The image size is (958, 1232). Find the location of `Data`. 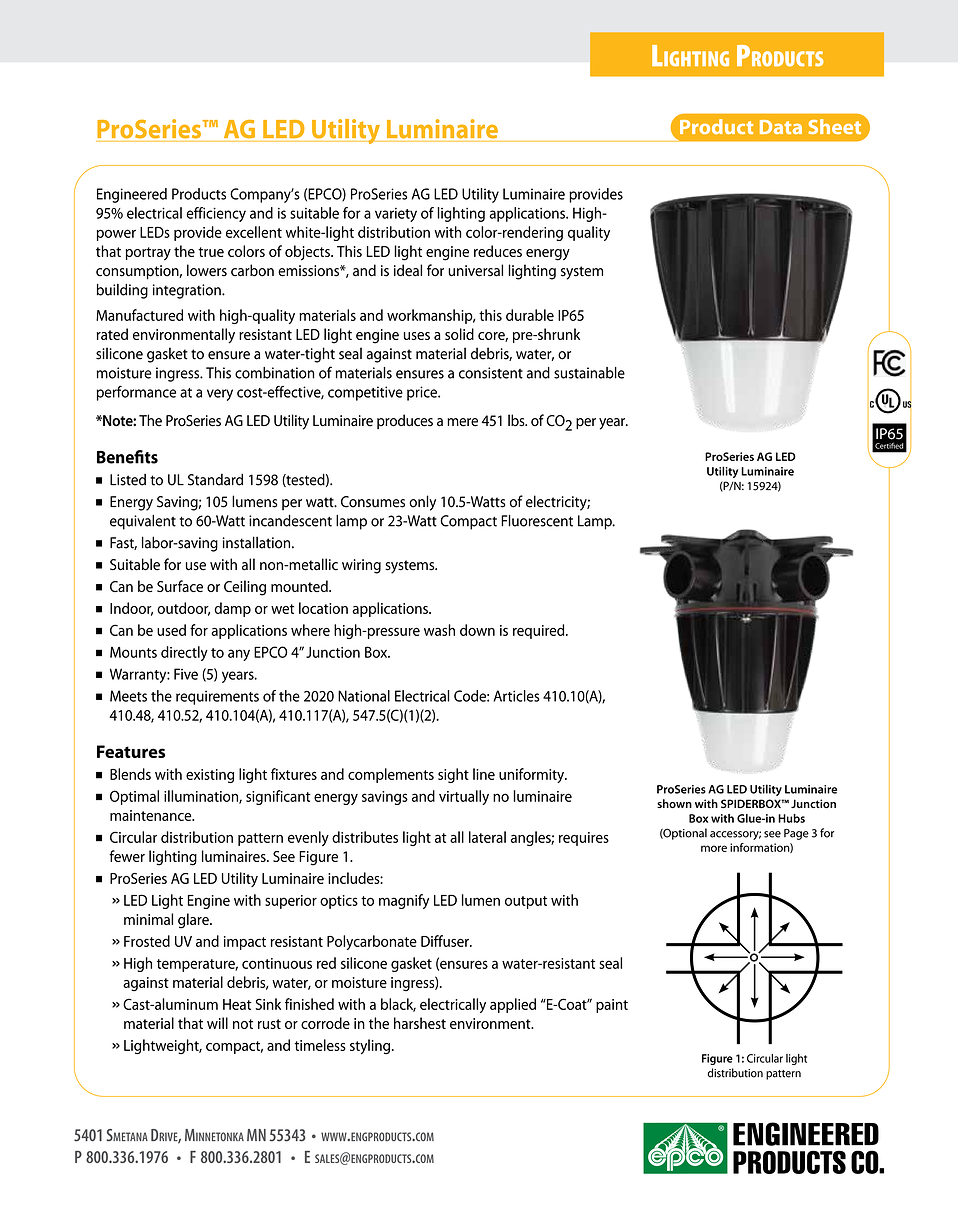

Data is located at coordinates (781, 127).
